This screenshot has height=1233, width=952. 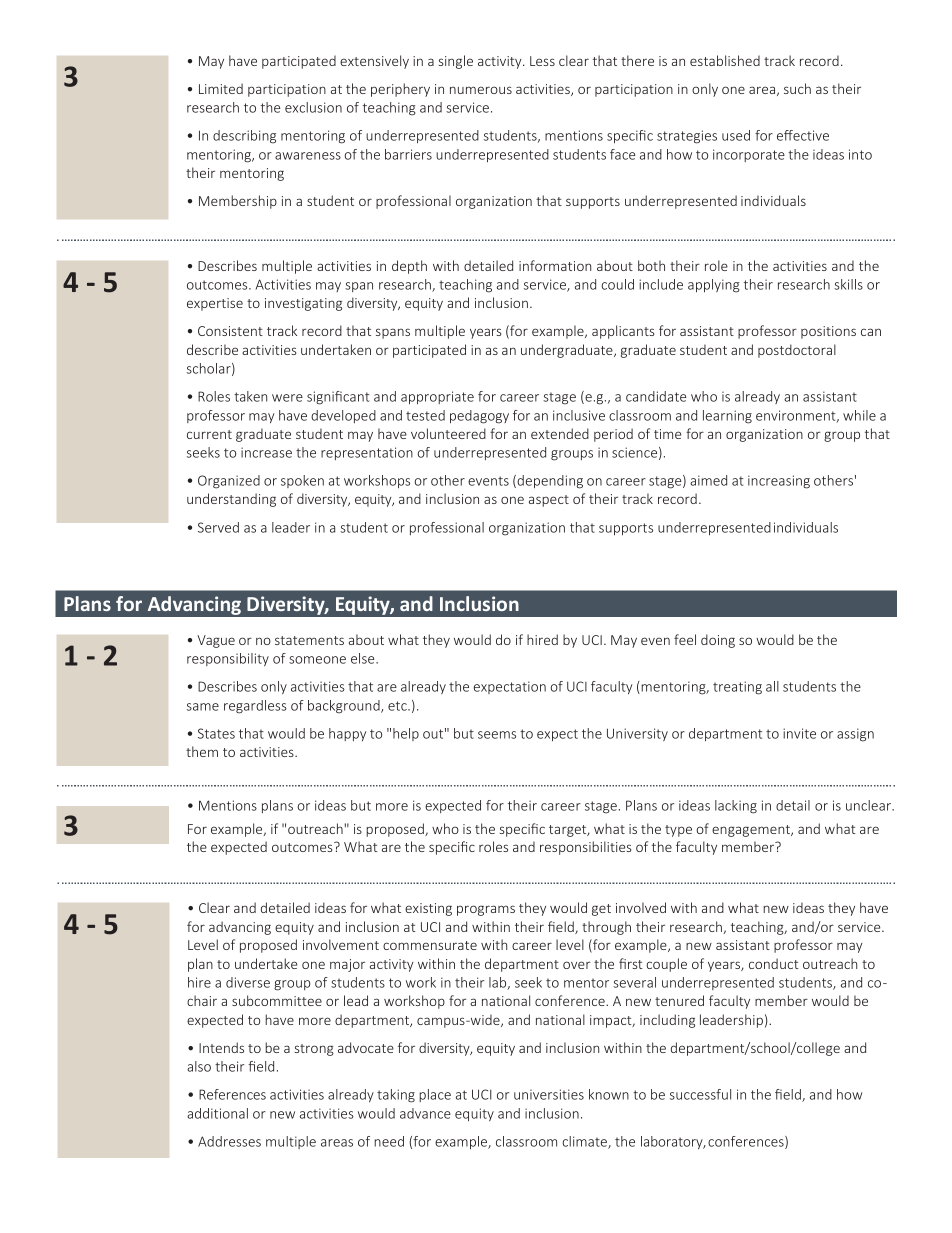 I want to click on numerous, so click(x=481, y=90).
